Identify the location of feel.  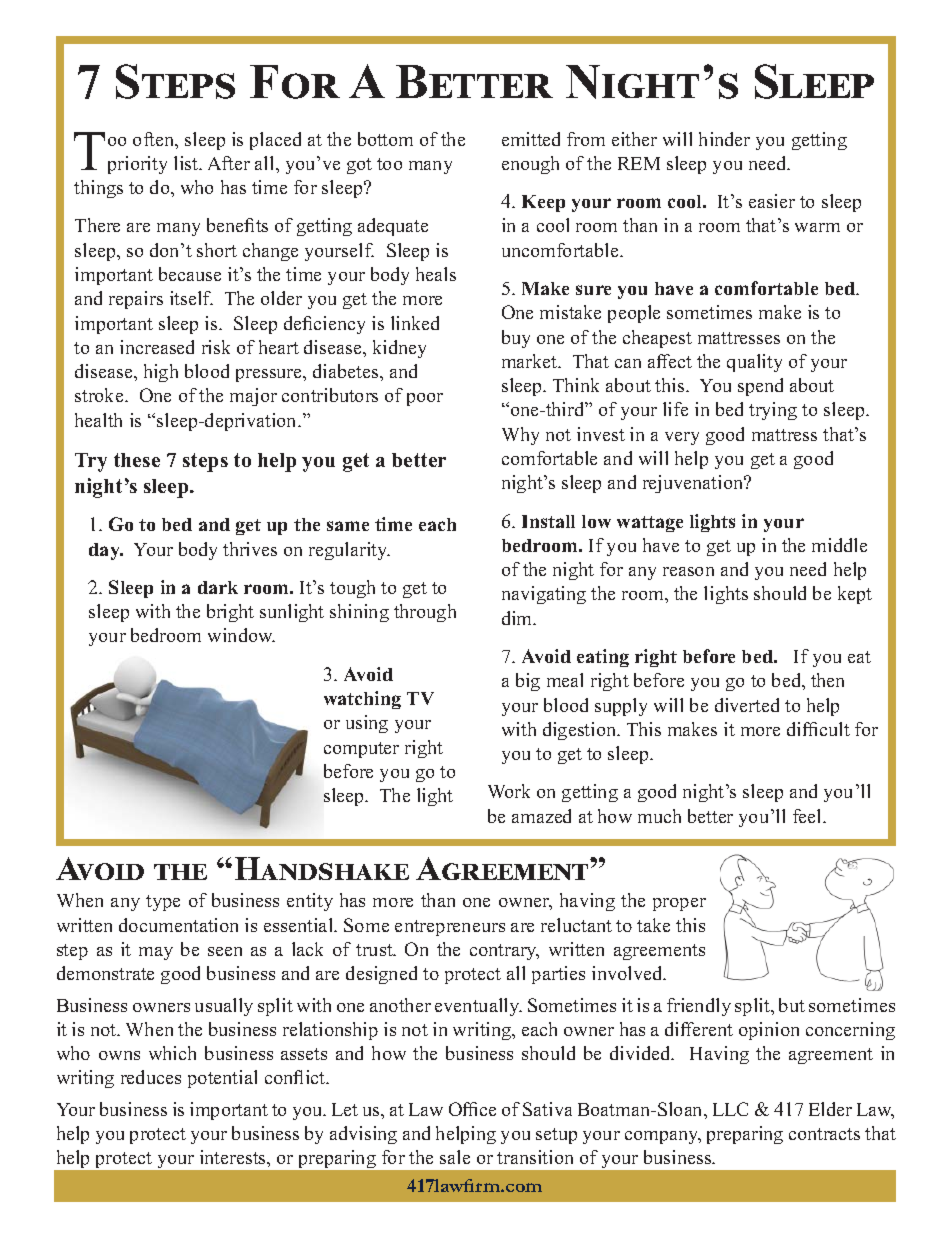
(809, 816).
